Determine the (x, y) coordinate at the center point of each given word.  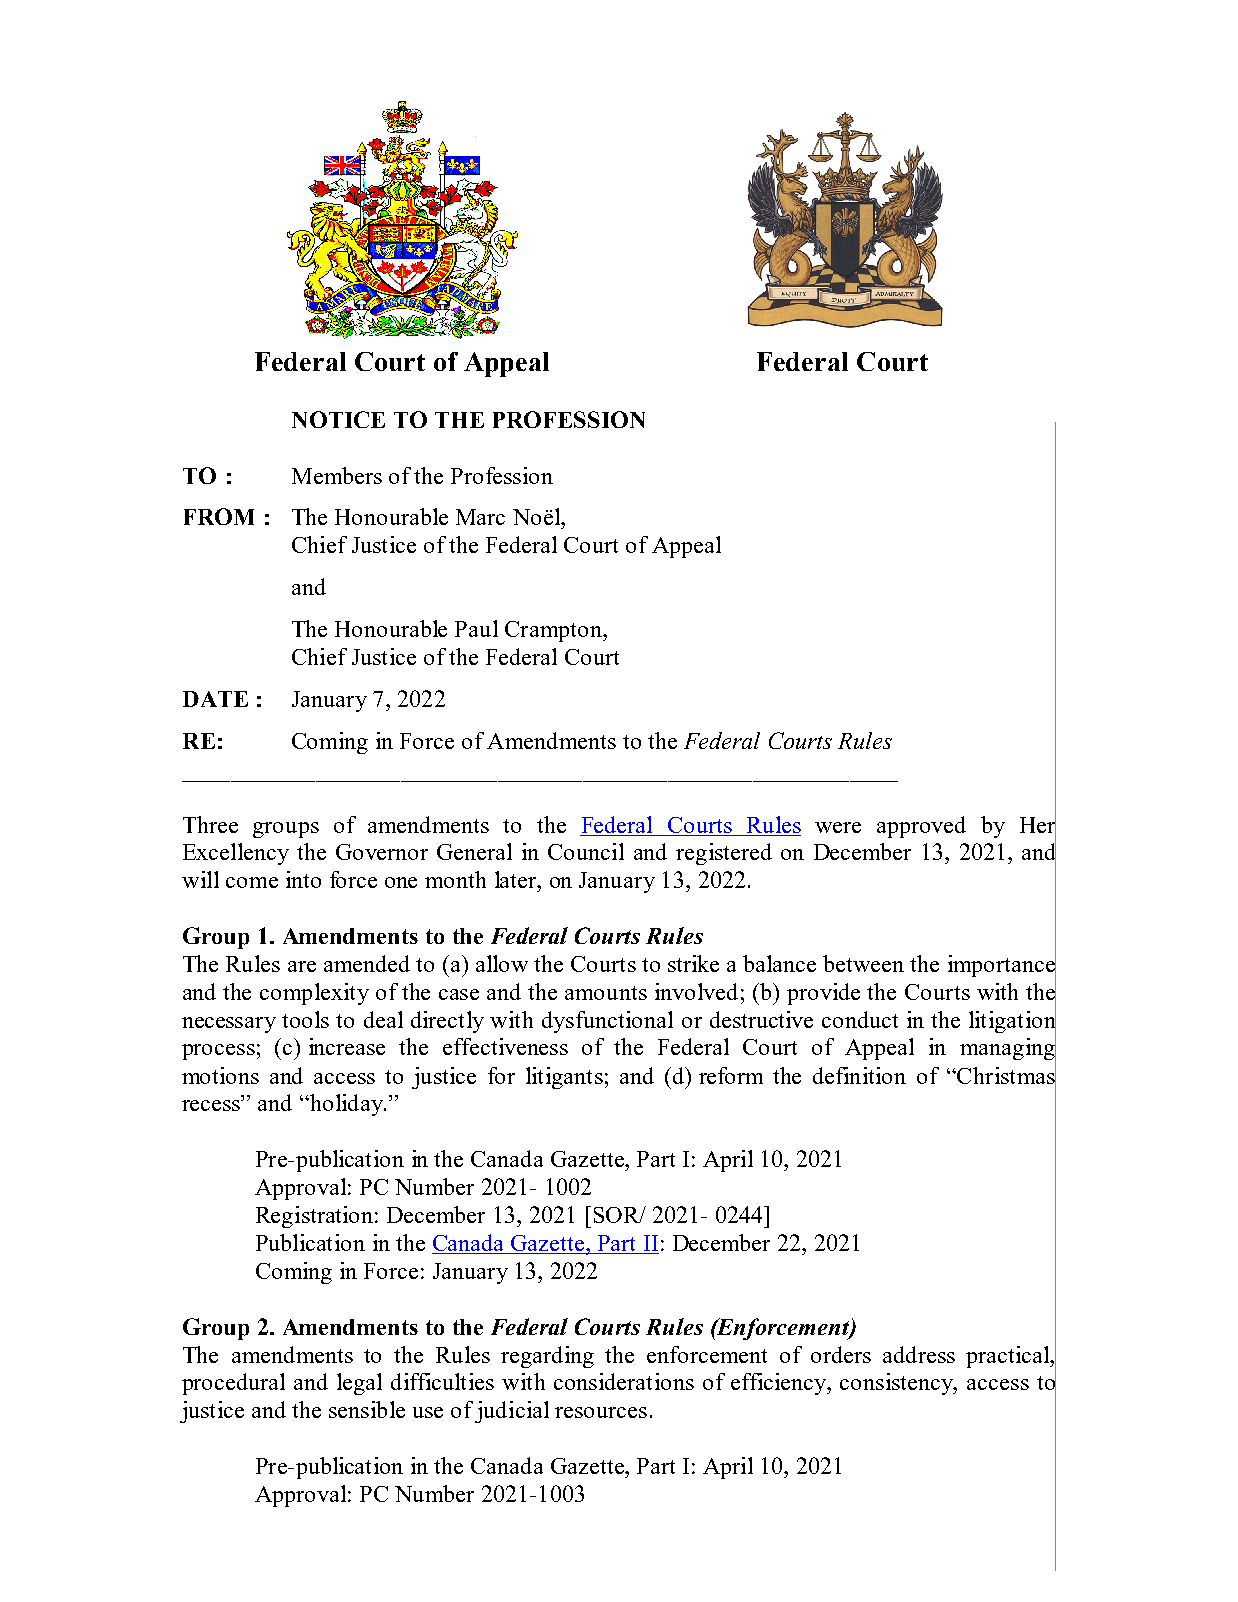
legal (359, 1384)
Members (337, 475)
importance (1002, 966)
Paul (476, 628)
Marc (480, 517)
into (303, 879)
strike (693, 963)
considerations (624, 1381)
